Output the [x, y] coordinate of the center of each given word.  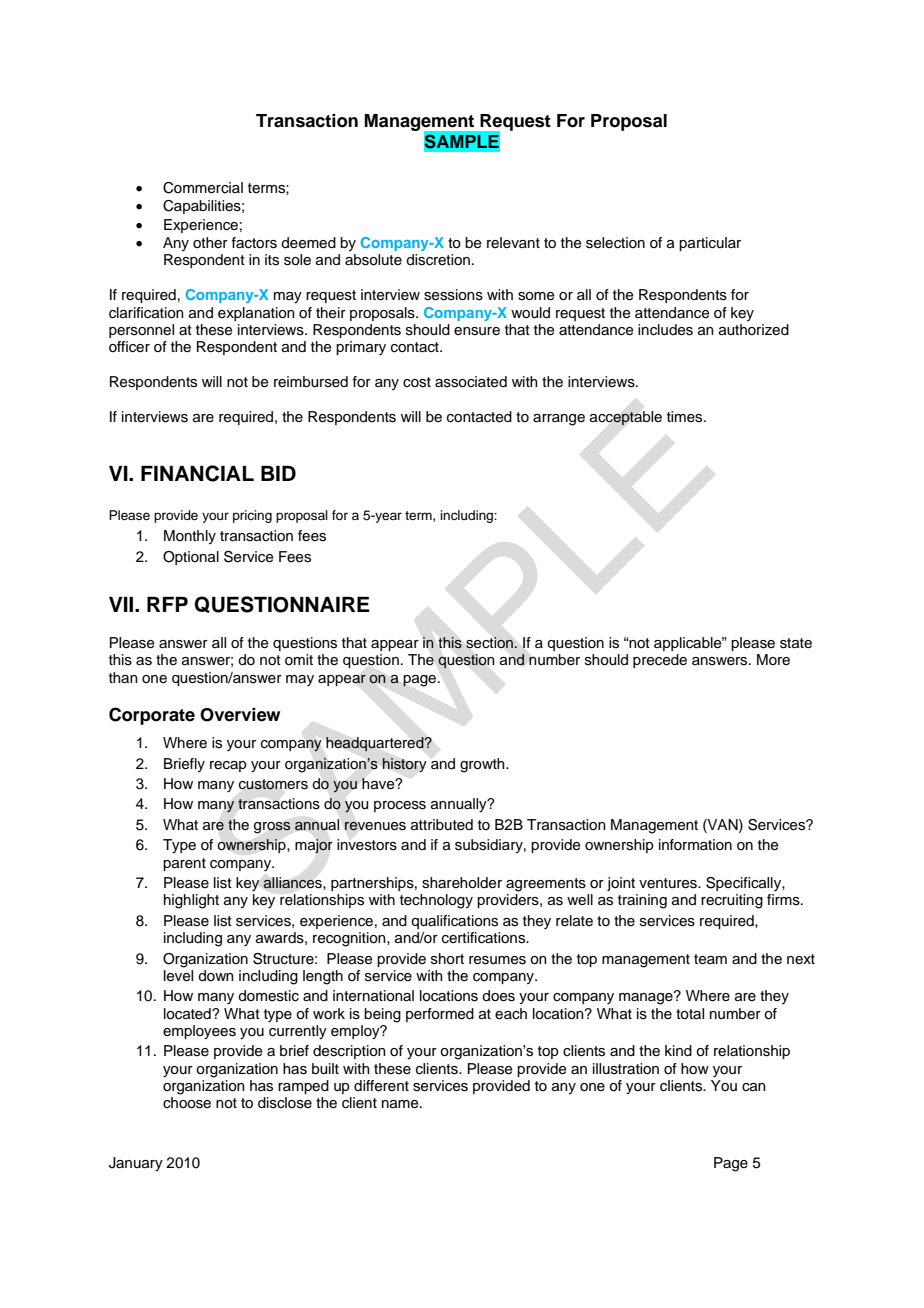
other [210, 243]
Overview [240, 715]
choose [187, 1103]
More [773, 660]
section [490, 643]
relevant [513, 243]
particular [710, 244]
